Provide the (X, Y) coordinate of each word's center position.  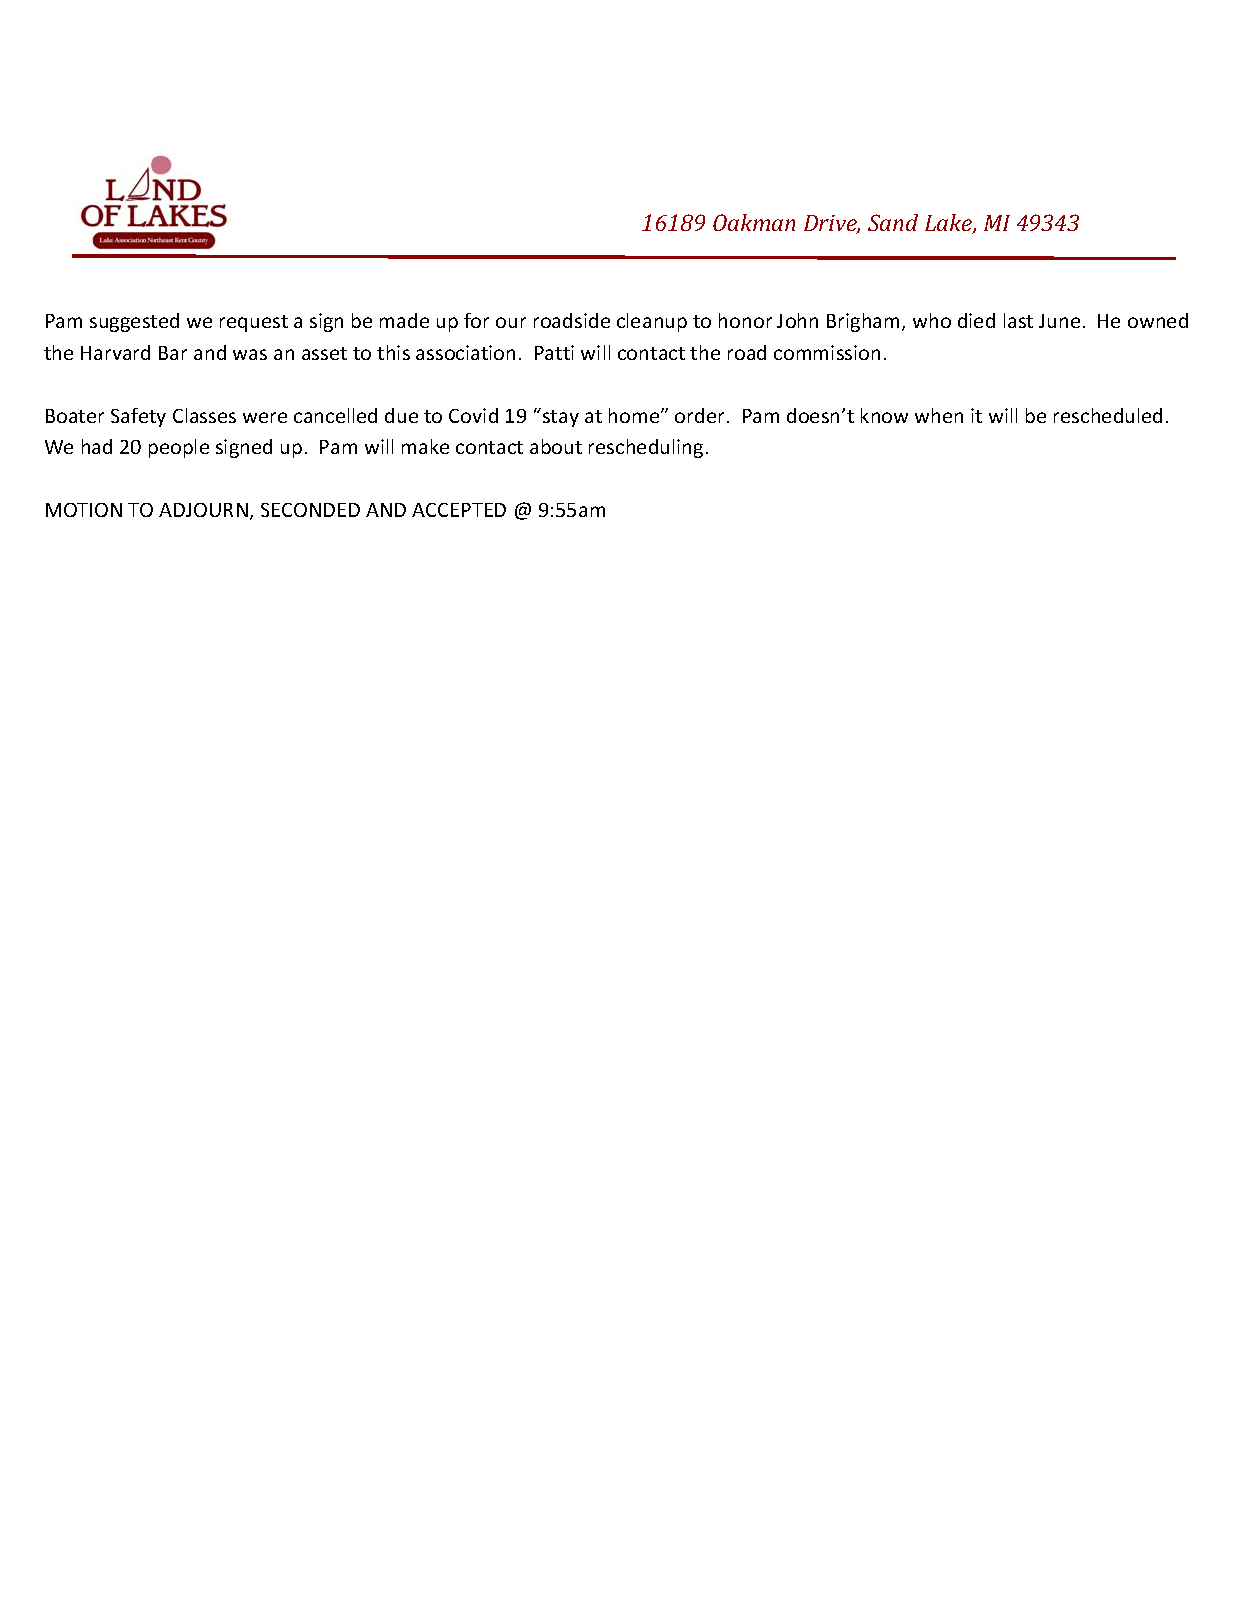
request (254, 323)
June (1059, 321)
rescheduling (646, 448)
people (179, 448)
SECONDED (310, 510)
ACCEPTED (459, 510)
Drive (832, 224)
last (1018, 320)
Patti (554, 352)
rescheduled (1108, 415)
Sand (893, 222)
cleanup (652, 322)
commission (827, 352)
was (250, 354)
